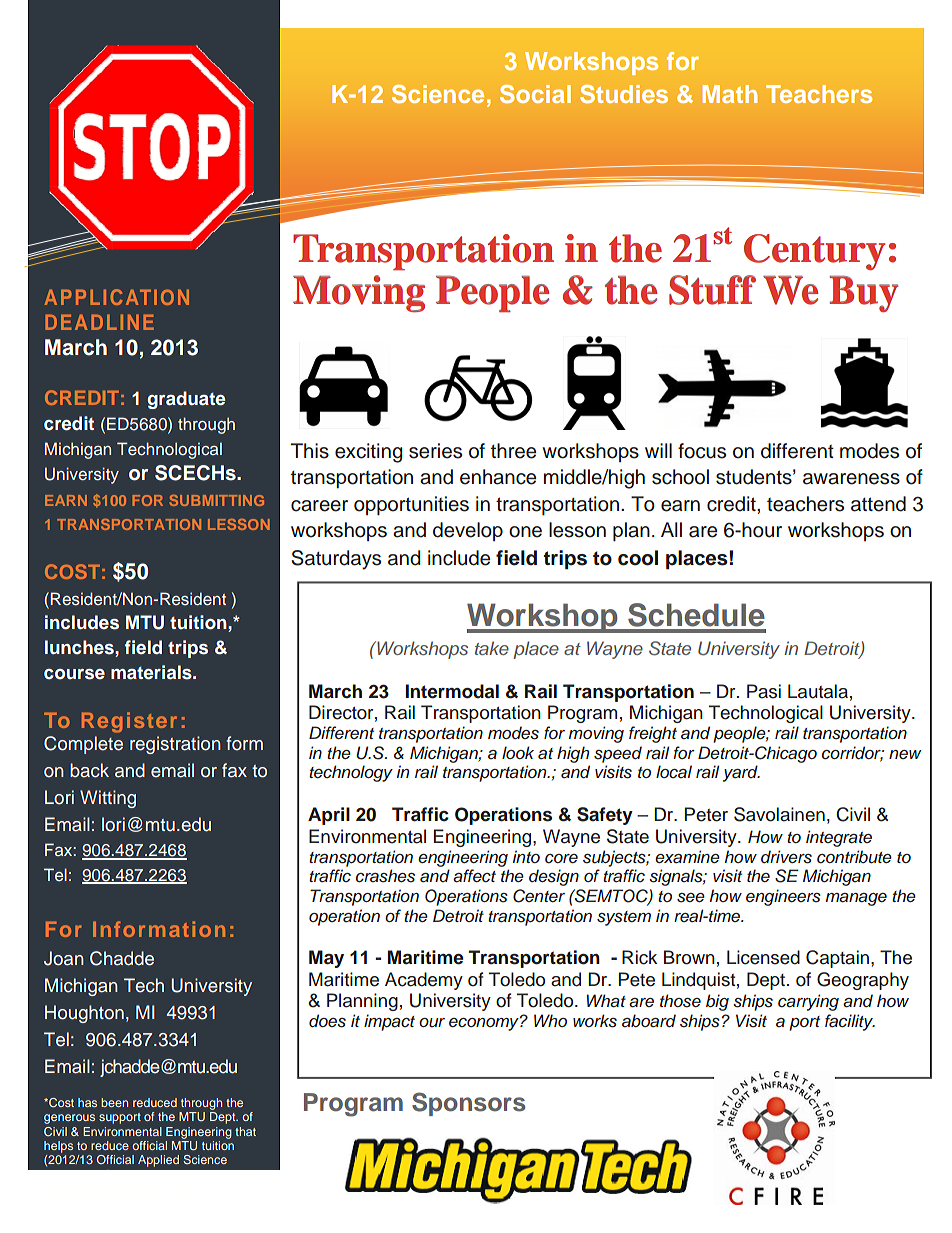  Describe the element at coordinates (783, 897) in the document. I see `engineers` at that location.
